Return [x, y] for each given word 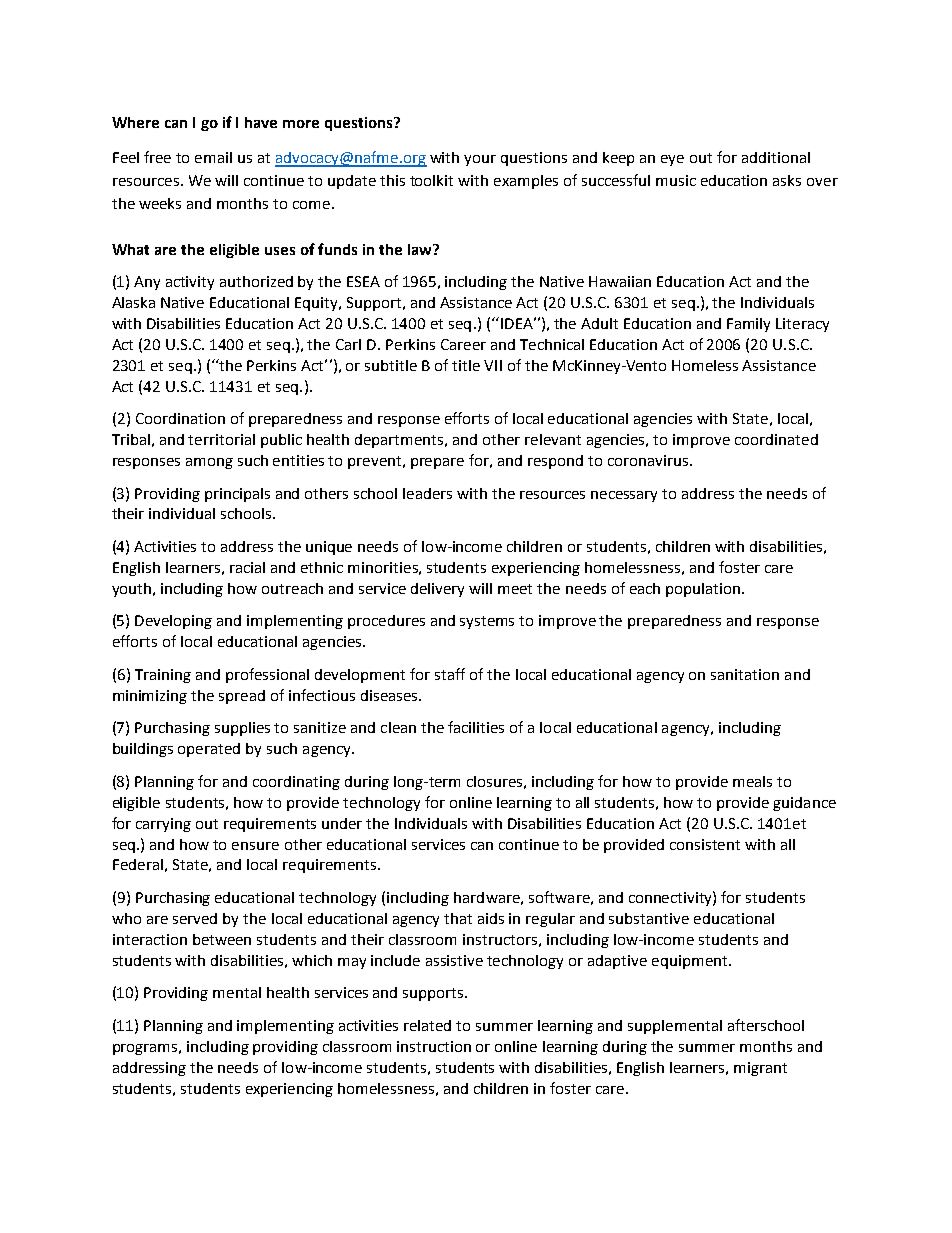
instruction [434, 1046]
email [213, 157]
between [222, 939]
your [480, 160]
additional [776, 157]
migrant [760, 1069]
